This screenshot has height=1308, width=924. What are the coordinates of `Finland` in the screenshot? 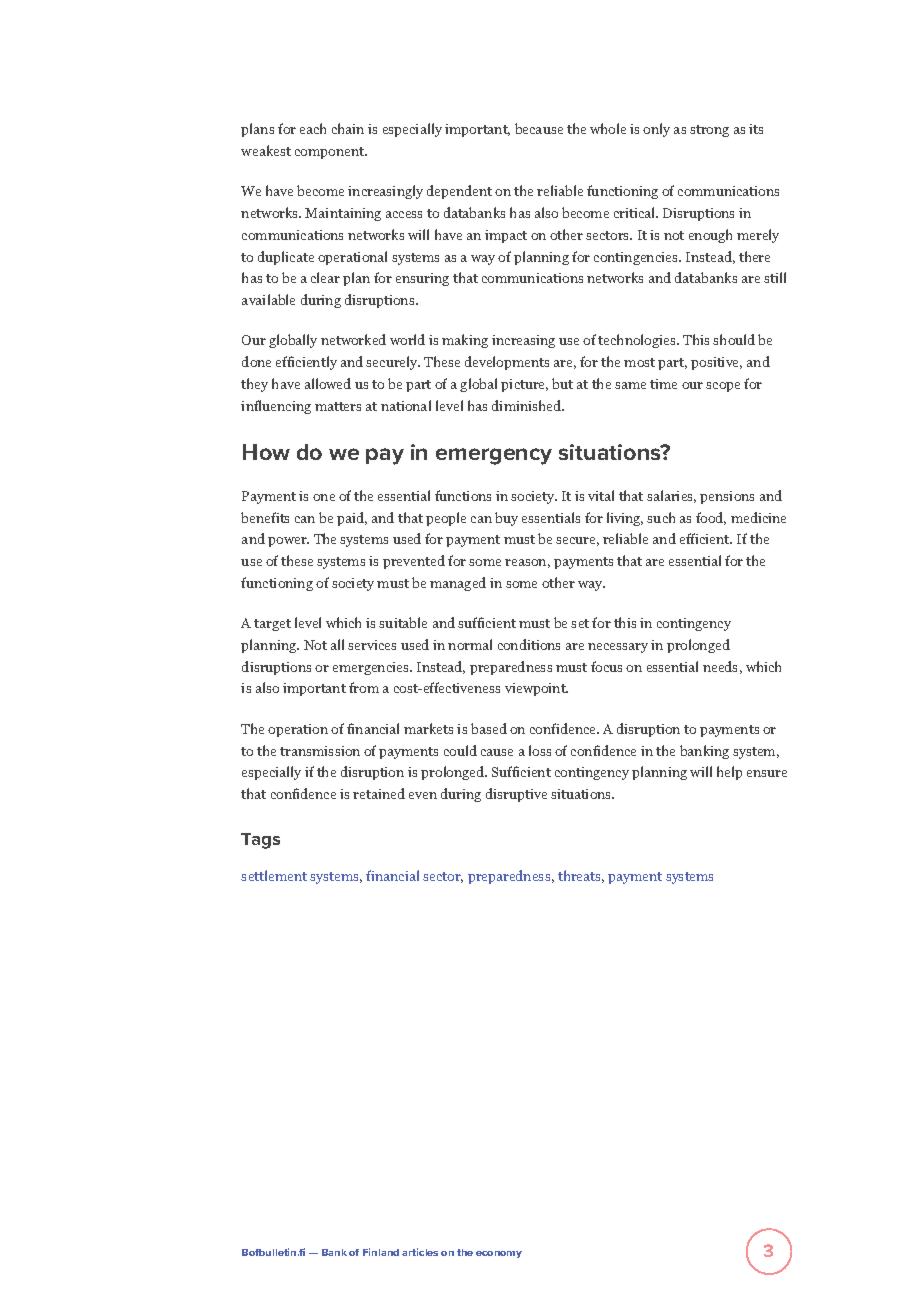 It's located at (381, 1252).
